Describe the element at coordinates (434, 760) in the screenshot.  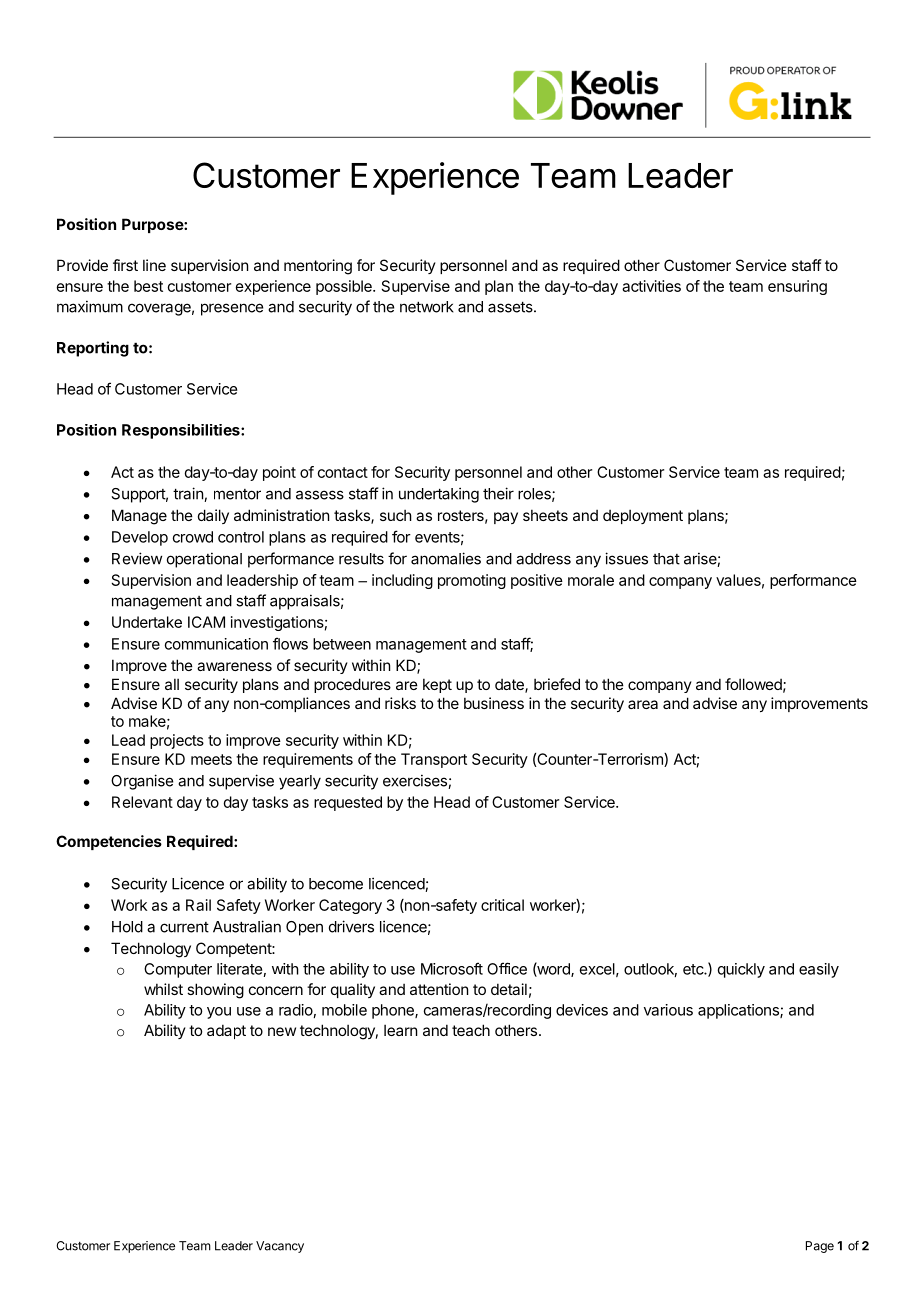
I see `Transport` at that location.
